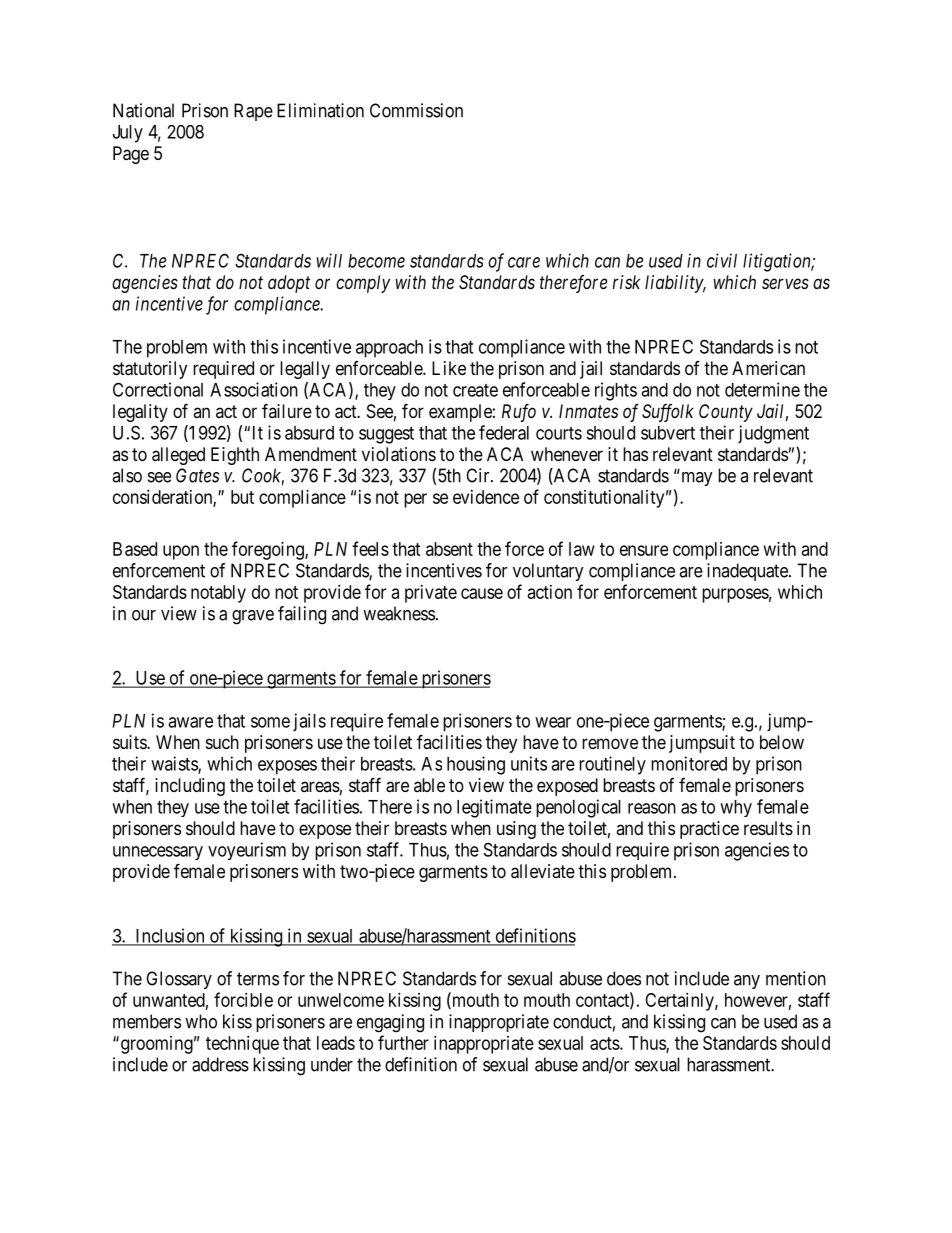 Image resolution: width=952 pixels, height=1233 pixels. What do you see at coordinates (403, 1042) in the screenshot?
I see `further` at bounding box center [403, 1042].
